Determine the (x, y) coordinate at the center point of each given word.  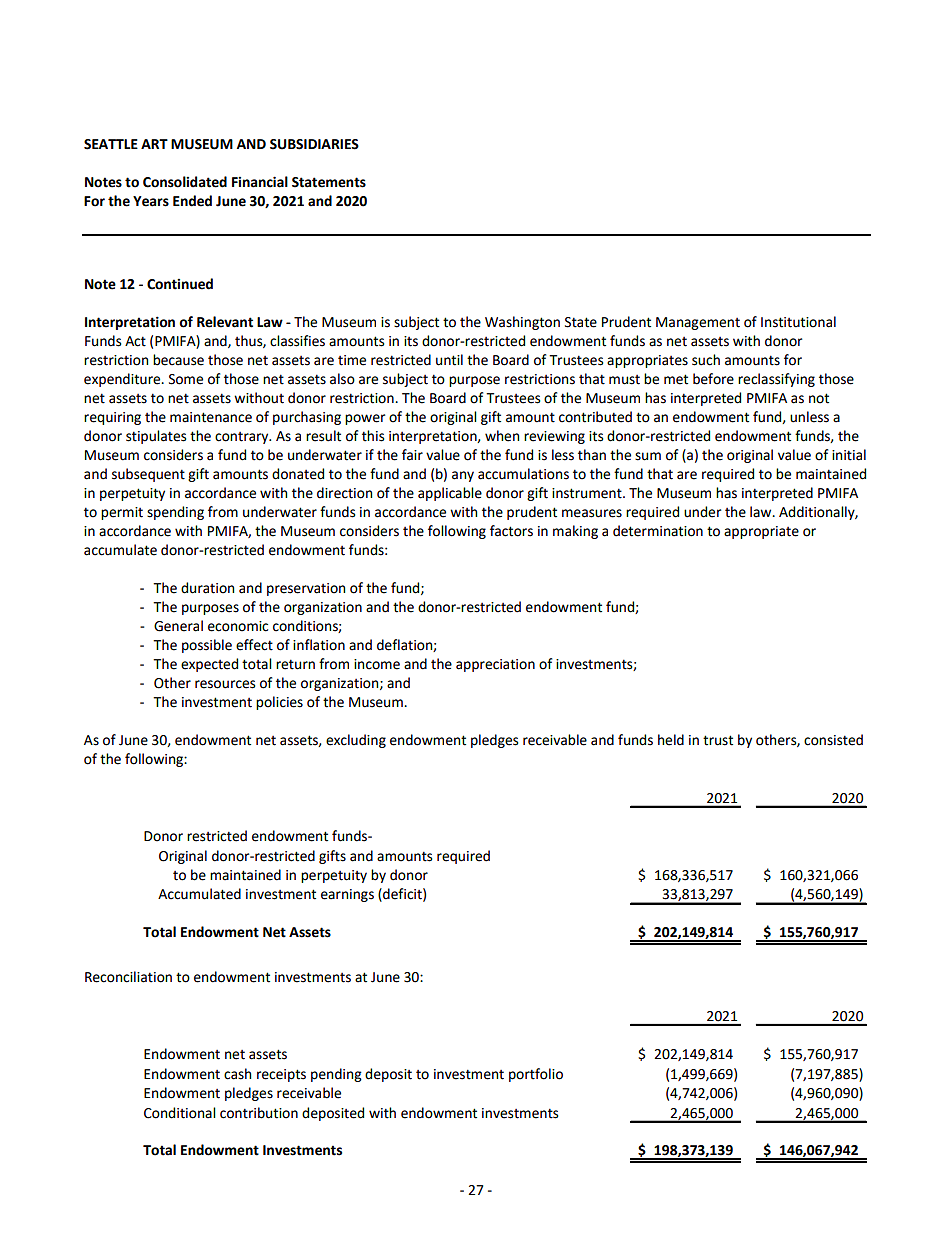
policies (279, 703)
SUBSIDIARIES (314, 144)
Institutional (798, 322)
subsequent (148, 475)
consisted (833, 740)
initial (849, 455)
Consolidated (185, 182)
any (463, 476)
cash (237, 1074)
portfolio (536, 1075)
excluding (356, 741)
